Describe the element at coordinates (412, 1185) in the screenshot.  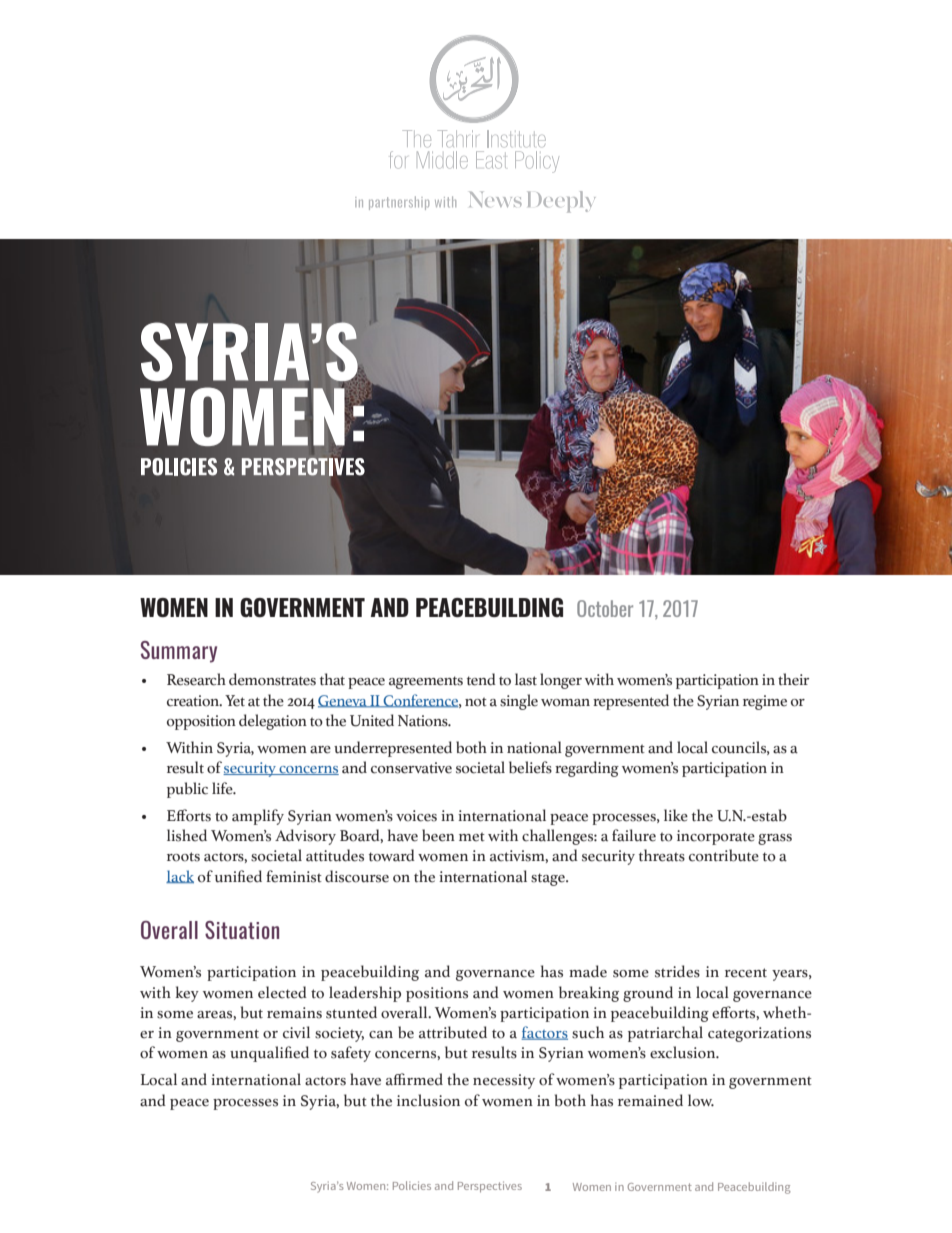
I see `Policies` at that location.
